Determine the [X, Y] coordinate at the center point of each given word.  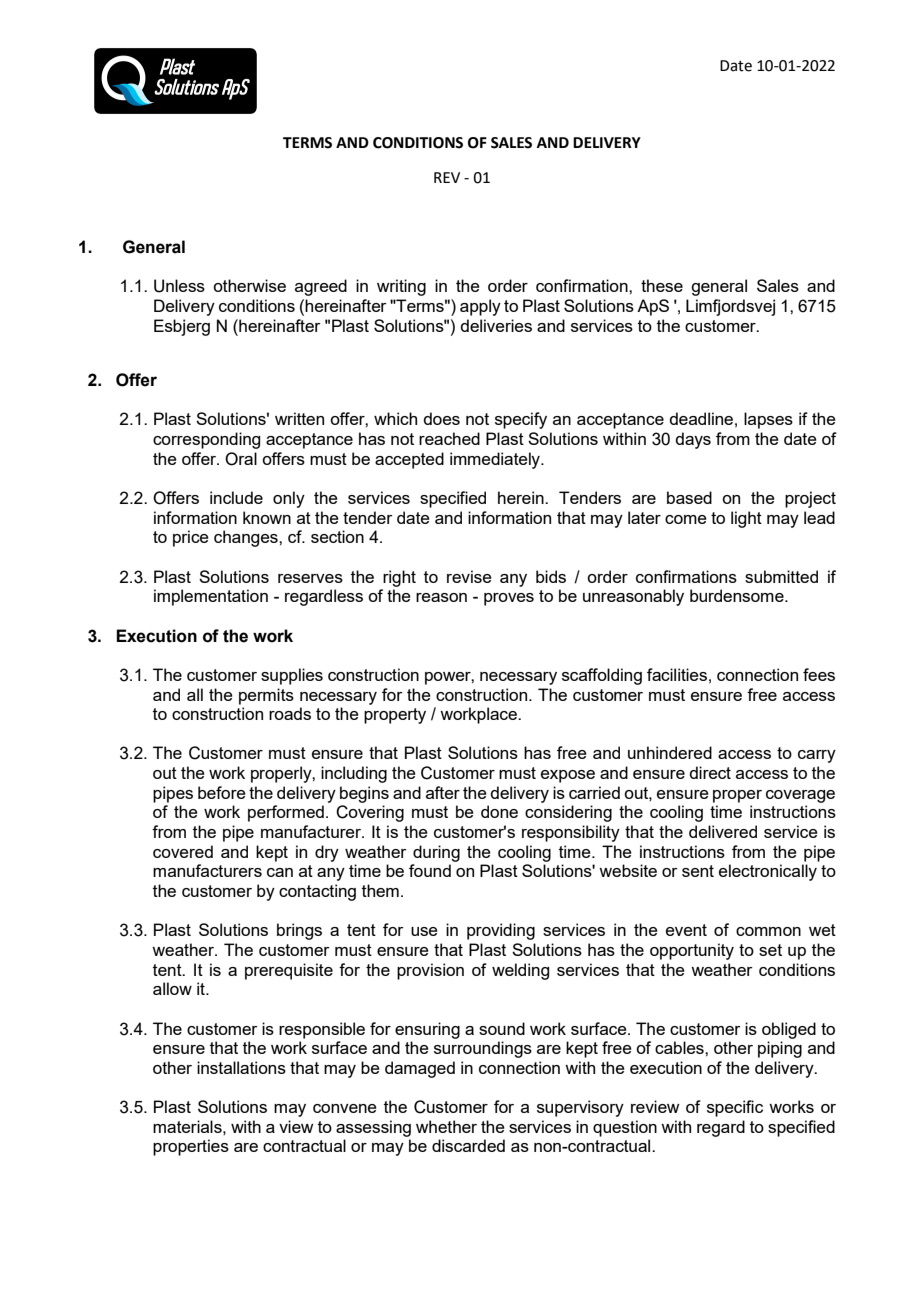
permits [266, 696]
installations [241, 1067]
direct [710, 772]
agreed [321, 287]
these [662, 285]
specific [735, 1108]
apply [480, 307]
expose [568, 776]
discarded [468, 1145]
